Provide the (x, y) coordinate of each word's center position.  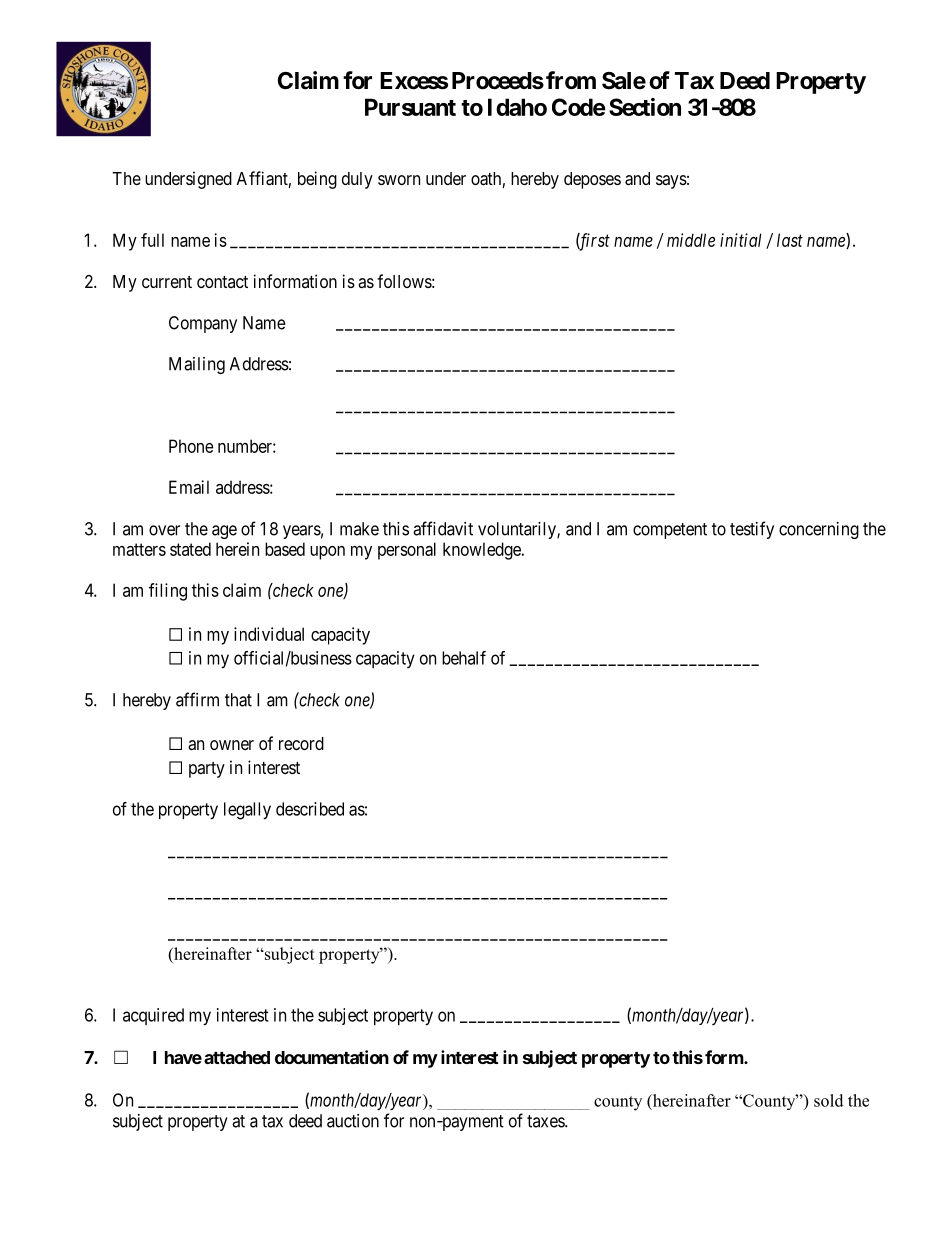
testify (752, 530)
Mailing (197, 365)
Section (645, 107)
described (310, 809)
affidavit (443, 528)
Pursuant (410, 107)
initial (740, 240)
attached (237, 1057)
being (317, 180)
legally (247, 811)
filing (168, 592)
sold (828, 1100)
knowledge (483, 551)
